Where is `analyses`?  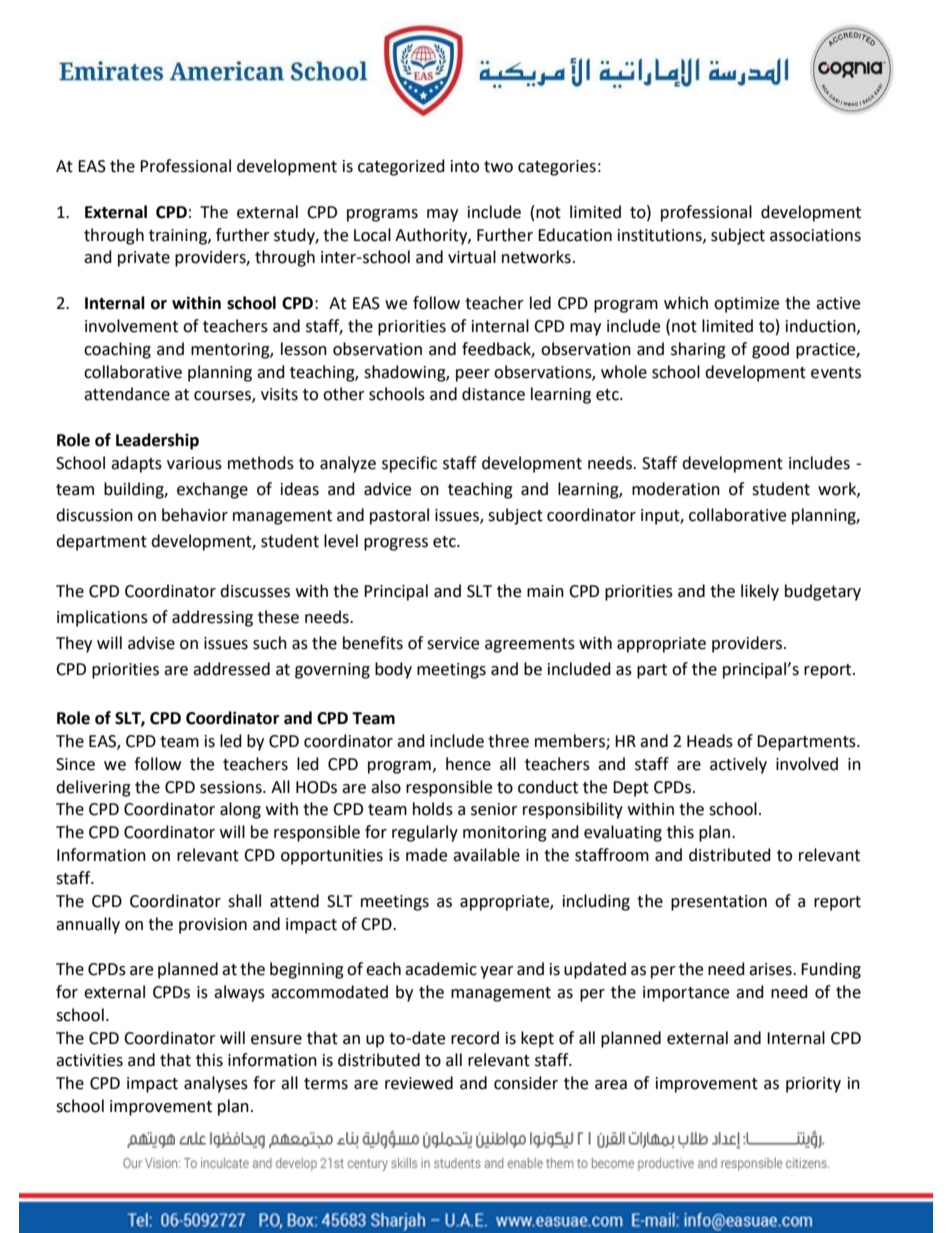
analyses is located at coordinates (216, 1084).
